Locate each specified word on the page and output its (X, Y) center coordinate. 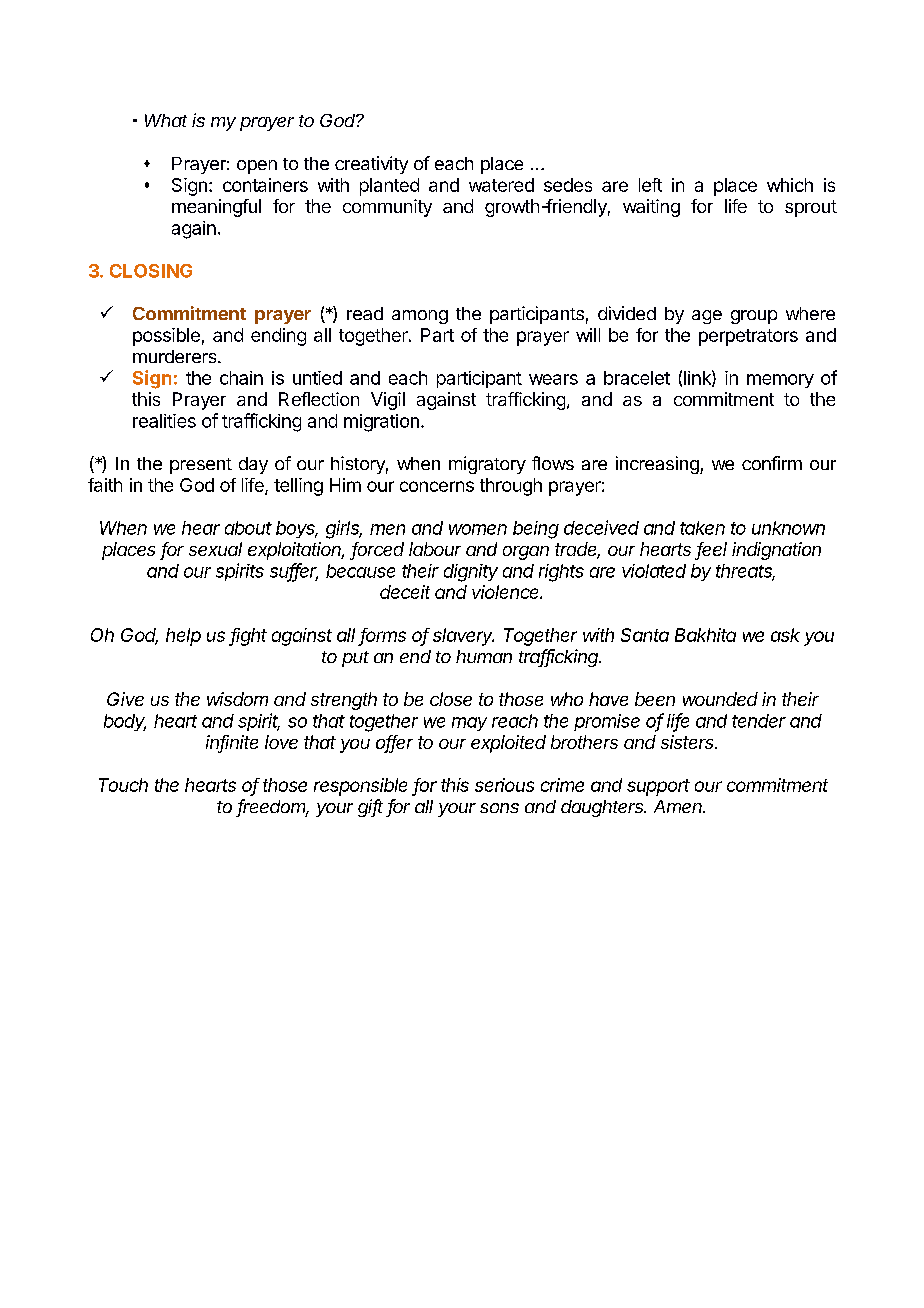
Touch (123, 785)
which (790, 185)
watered (501, 185)
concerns (437, 486)
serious (504, 785)
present (201, 466)
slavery (463, 637)
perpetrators (748, 337)
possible (166, 337)
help (183, 637)
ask (785, 635)
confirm (772, 463)
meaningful (216, 208)
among (420, 317)
